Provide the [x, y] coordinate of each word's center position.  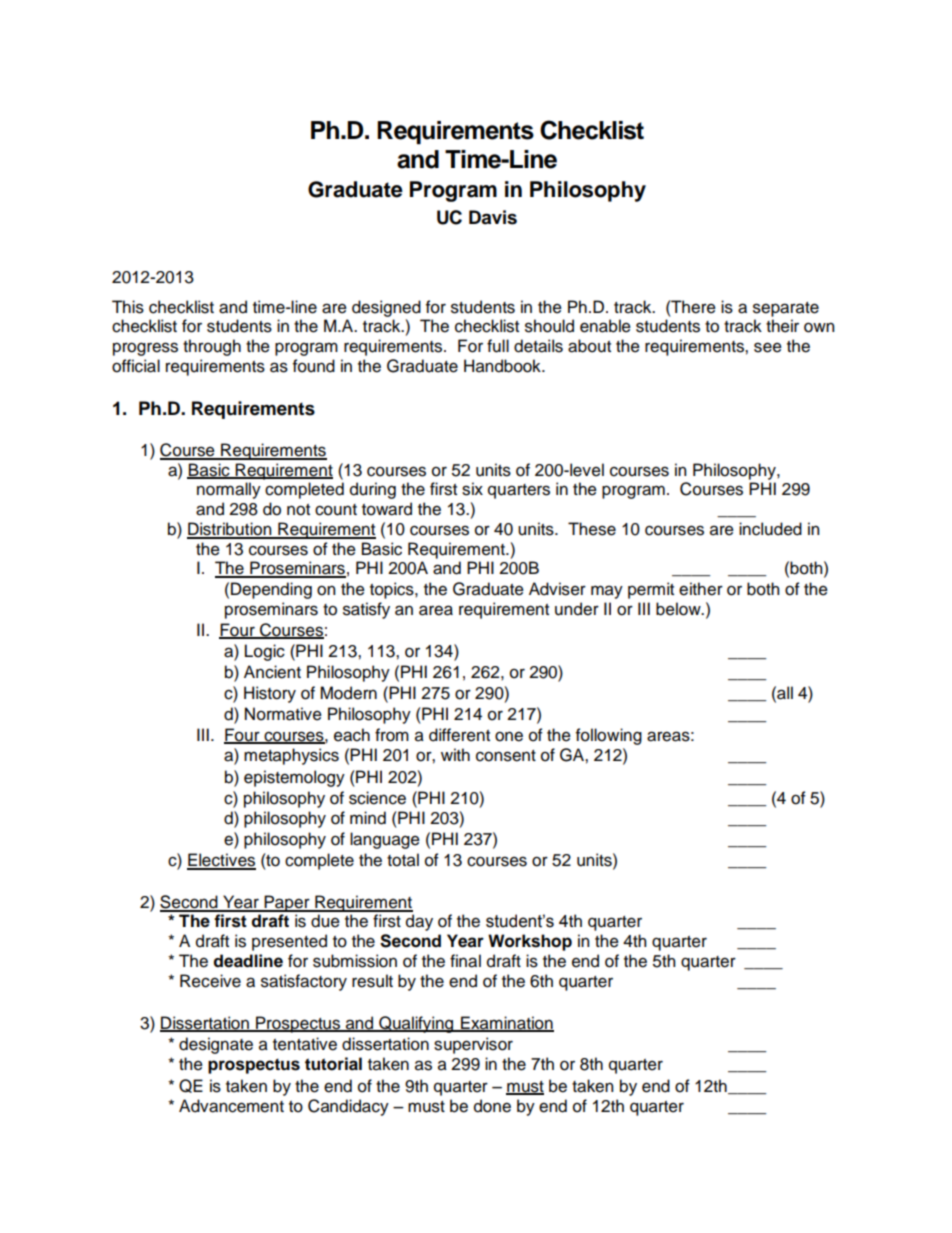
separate [786, 309]
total [403, 860]
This [128, 307]
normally [229, 490]
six [472, 489]
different [459, 735]
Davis [493, 217]
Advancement [231, 1106]
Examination [506, 1024]
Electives [221, 861]
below [679, 609]
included [770, 529]
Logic [265, 652]
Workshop [530, 942]
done [492, 1106]
